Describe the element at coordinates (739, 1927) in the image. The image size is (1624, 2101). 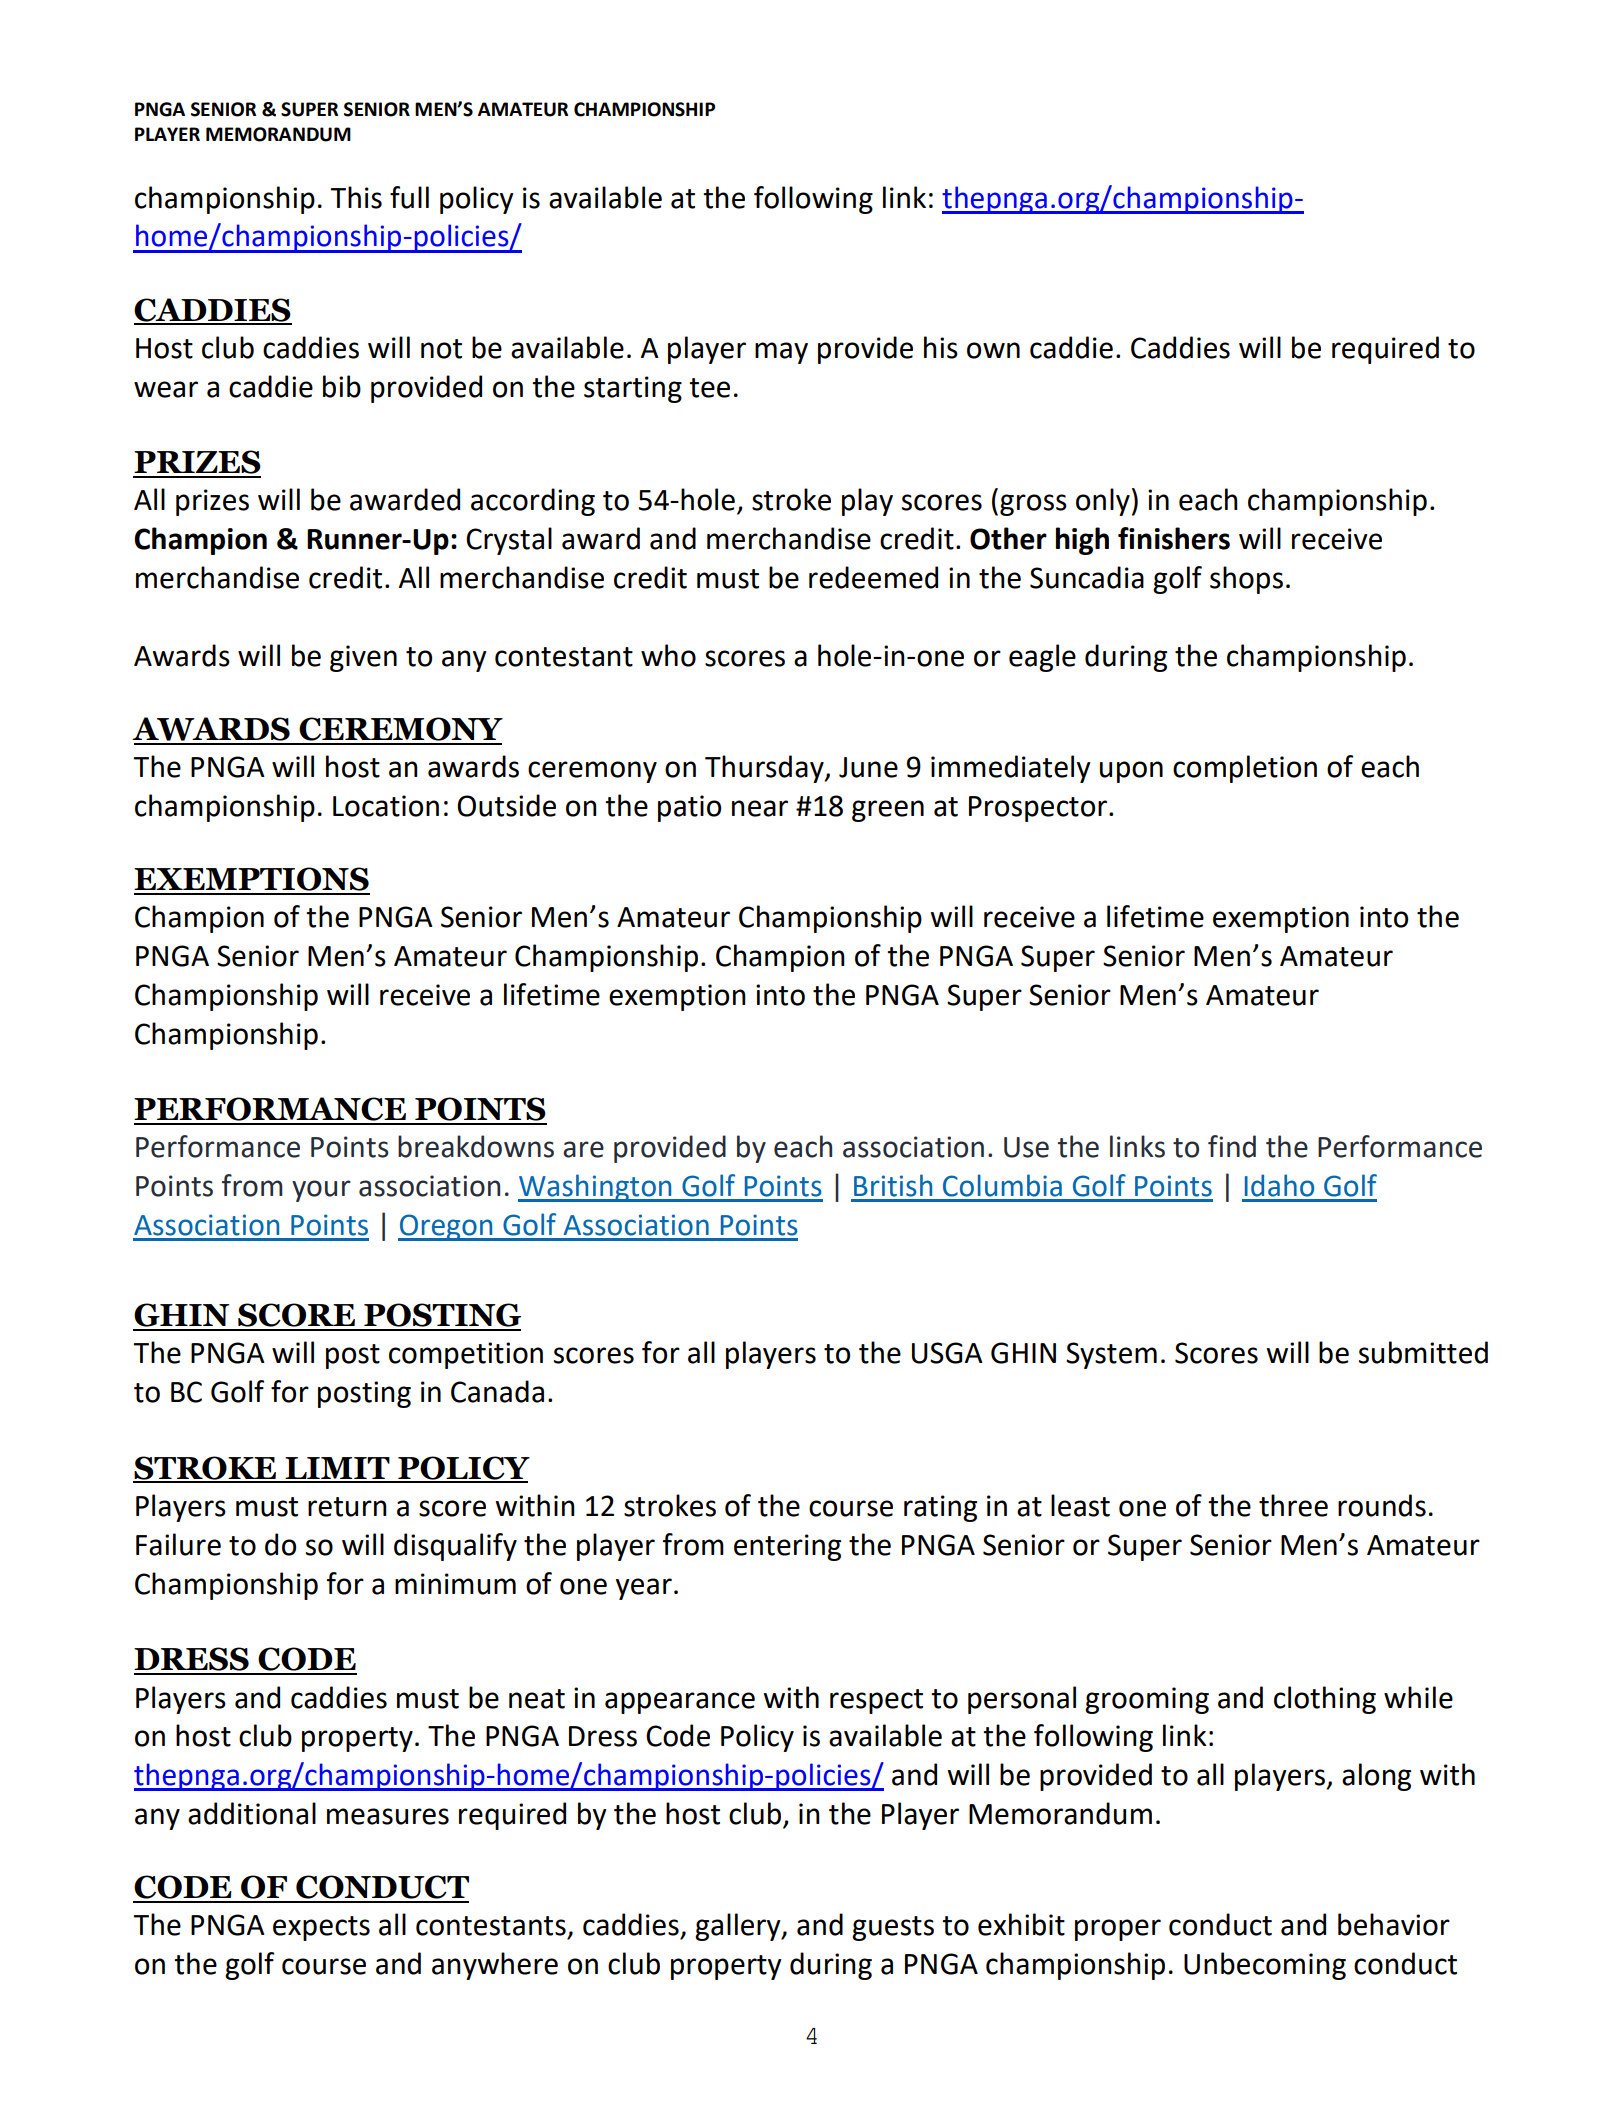
I see `gallery` at that location.
